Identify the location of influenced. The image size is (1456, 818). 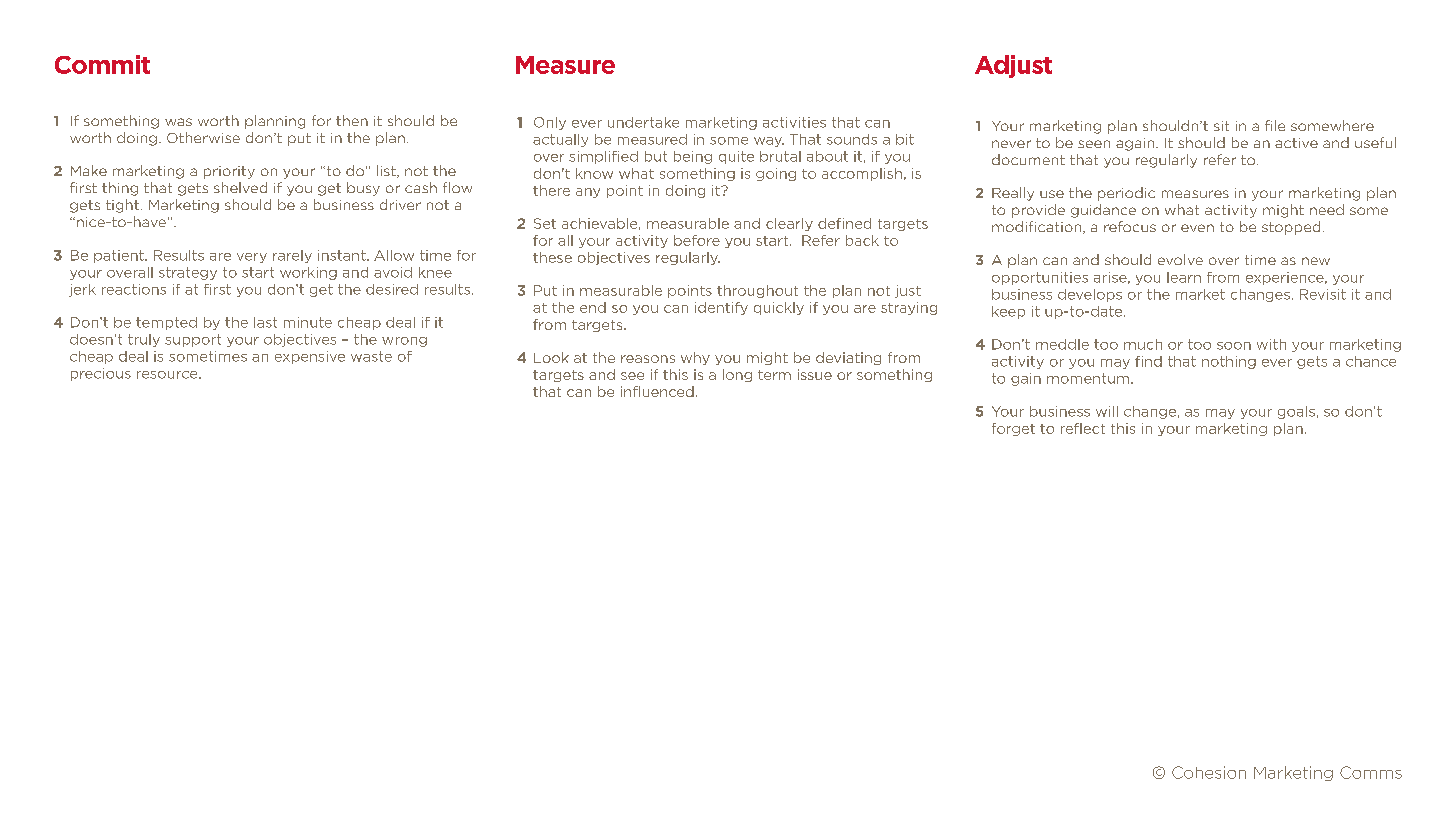
(657, 391).
